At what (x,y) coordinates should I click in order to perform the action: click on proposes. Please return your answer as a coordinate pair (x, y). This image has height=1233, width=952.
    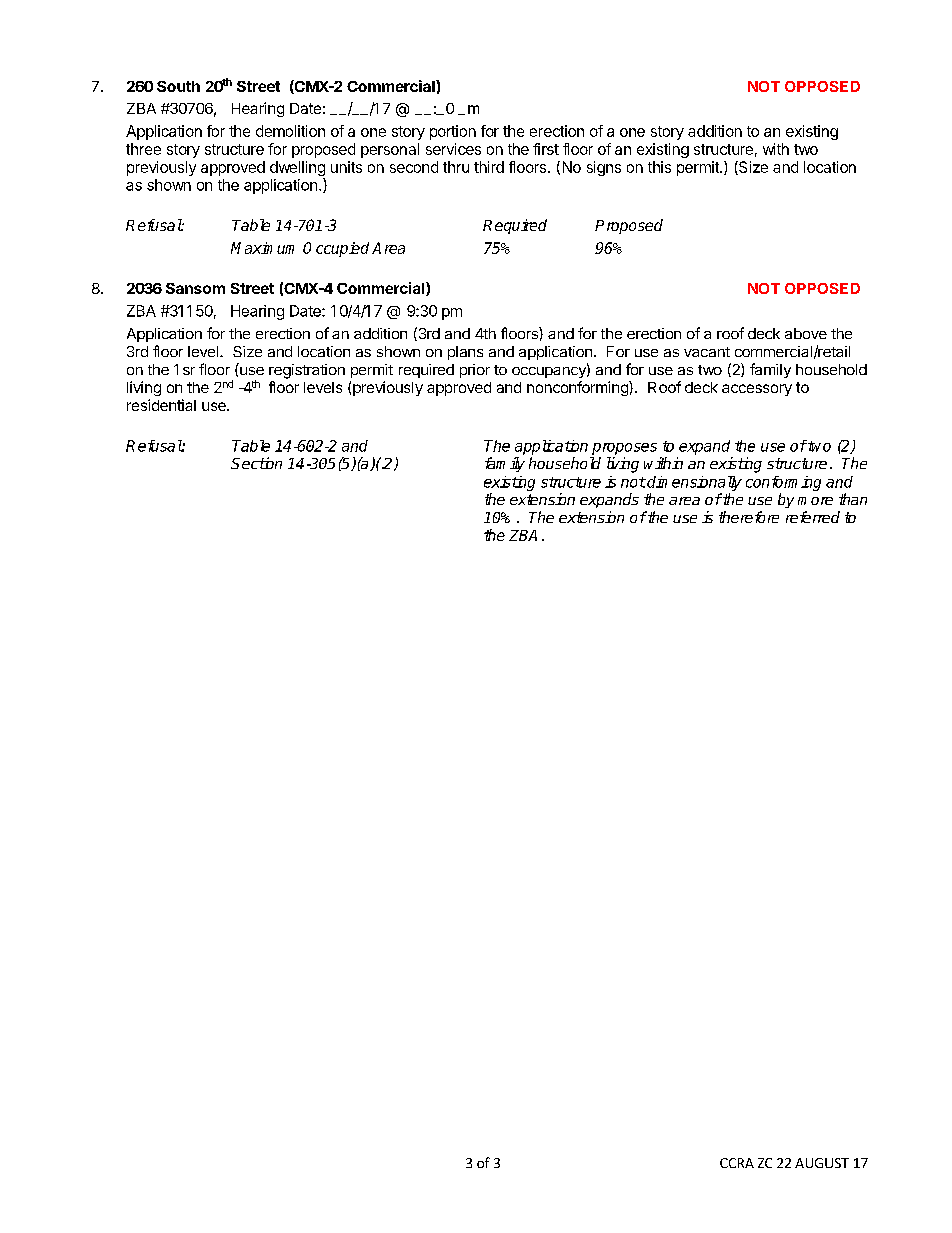
    Looking at the image, I should click on (624, 449).
